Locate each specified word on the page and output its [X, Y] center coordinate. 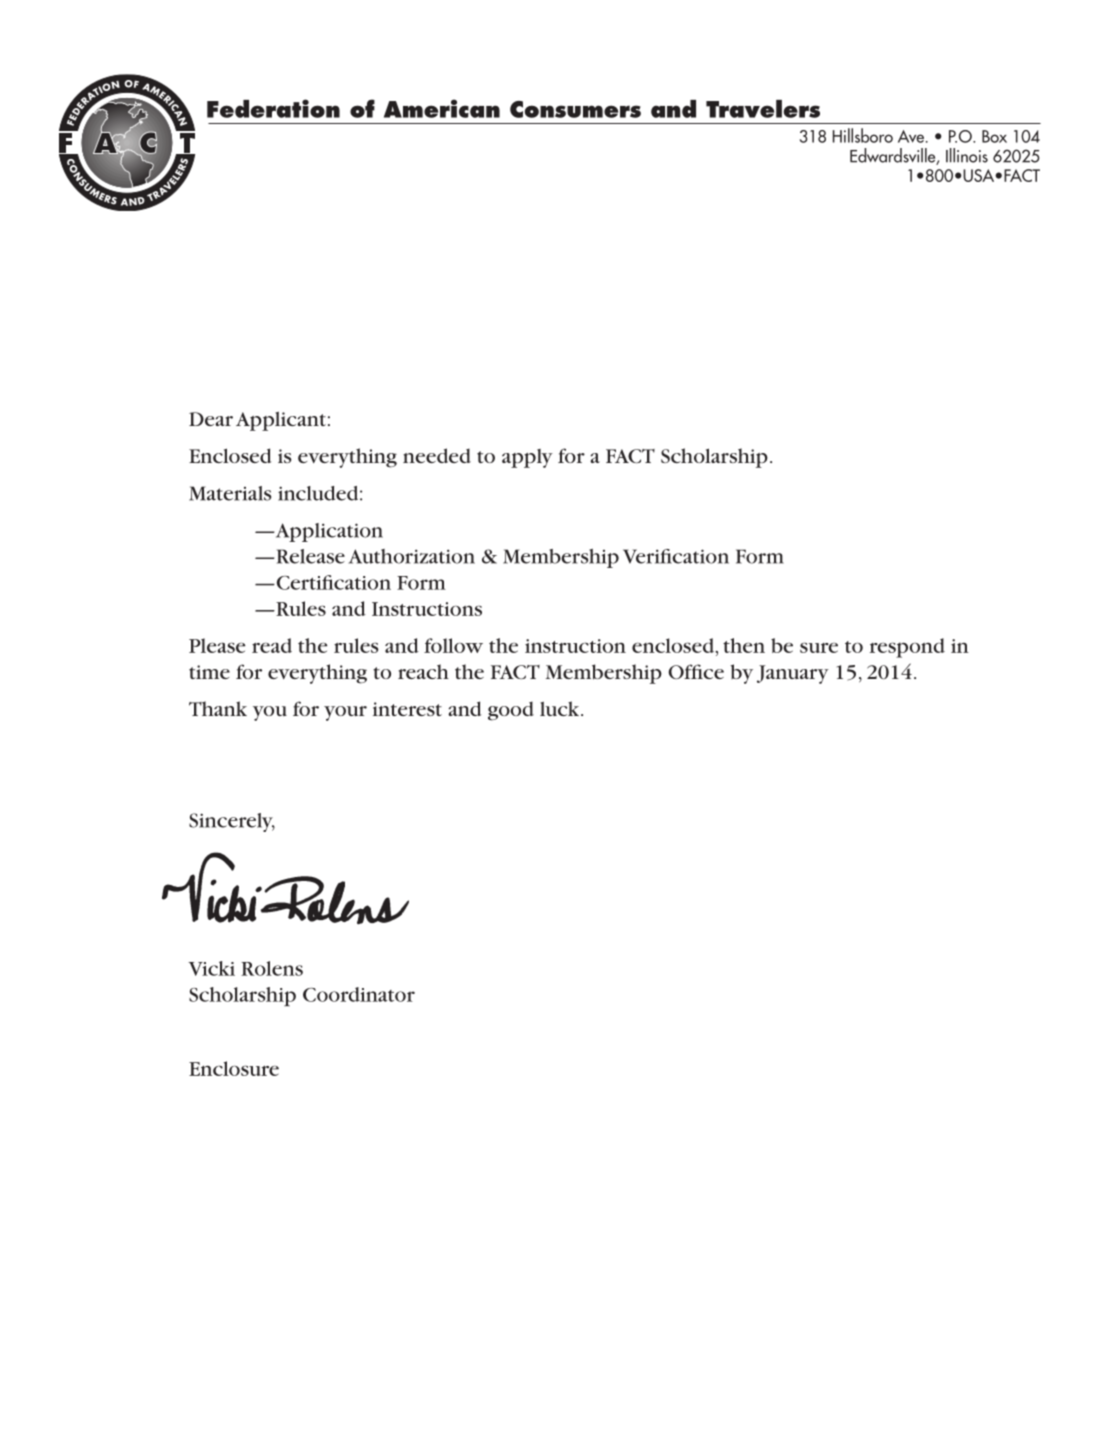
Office [696, 671]
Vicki [211, 968]
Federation [273, 108]
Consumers [575, 109]
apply [527, 458]
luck [561, 708]
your [345, 713]
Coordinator [359, 994]
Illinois [967, 155]
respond [907, 648]
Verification [676, 556]
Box [994, 136]
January [793, 674]
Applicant [281, 421]
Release [309, 556]
